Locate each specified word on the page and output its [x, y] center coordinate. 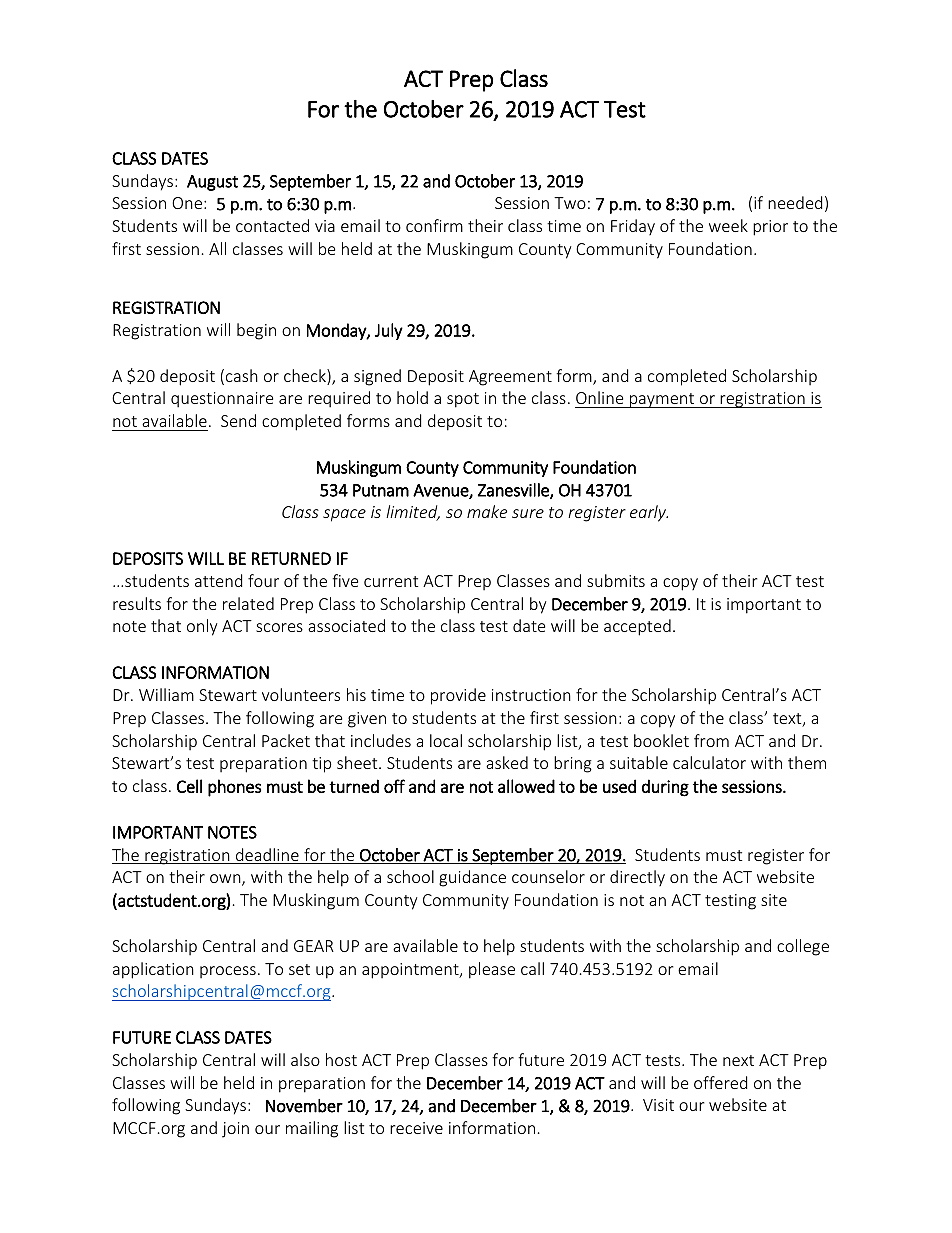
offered [720, 1082]
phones [234, 788]
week [728, 225]
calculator [709, 762]
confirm [434, 225]
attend [218, 580]
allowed [526, 786]
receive [416, 1128]
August [212, 183]
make [487, 511]
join [235, 1130]
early [649, 513]
